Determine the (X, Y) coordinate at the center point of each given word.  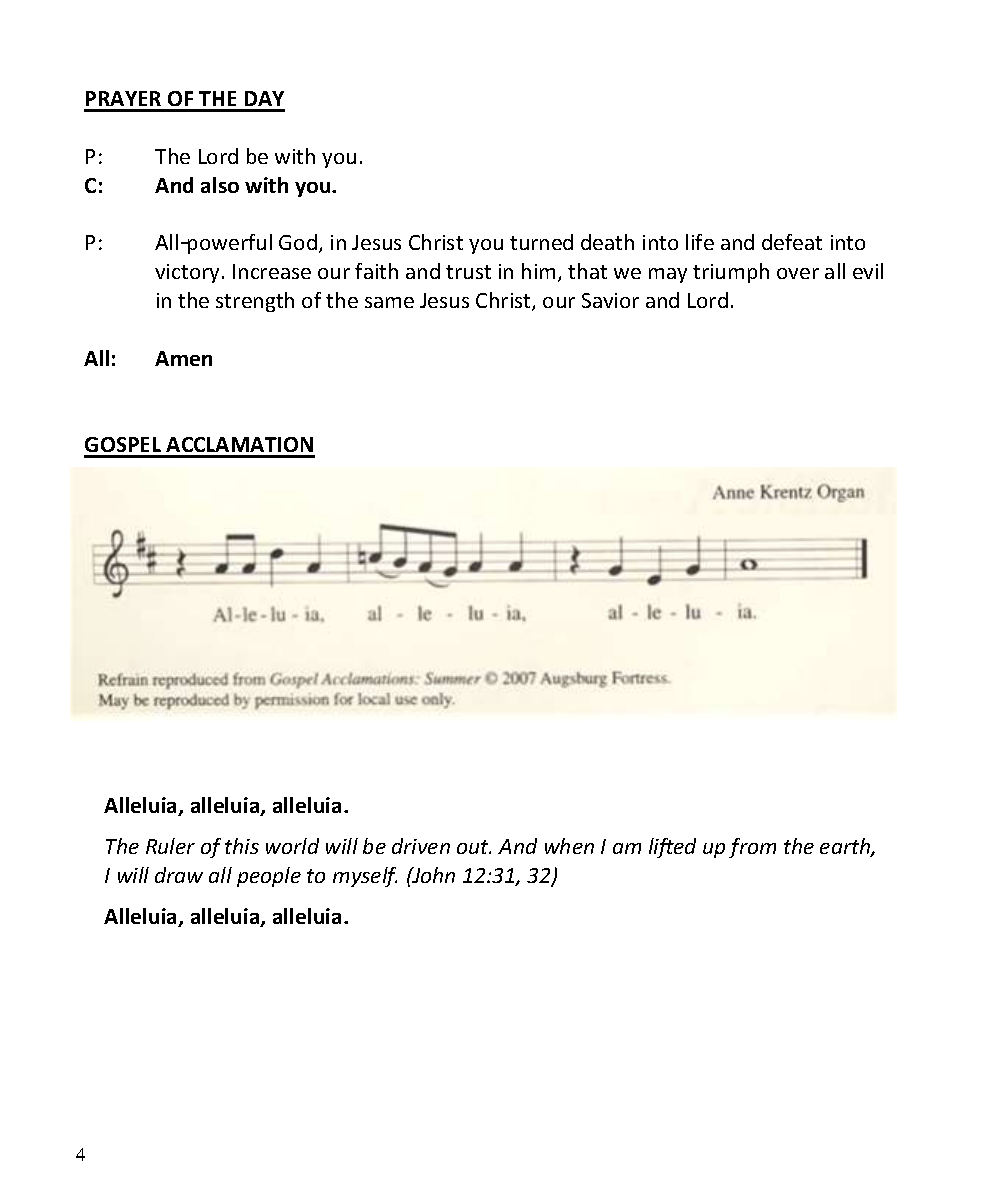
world (292, 846)
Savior (610, 300)
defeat (792, 242)
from (752, 848)
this (242, 846)
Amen (183, 358)
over (798, 273)
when (569, 846)
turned (541, 242)
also (220, 185)
